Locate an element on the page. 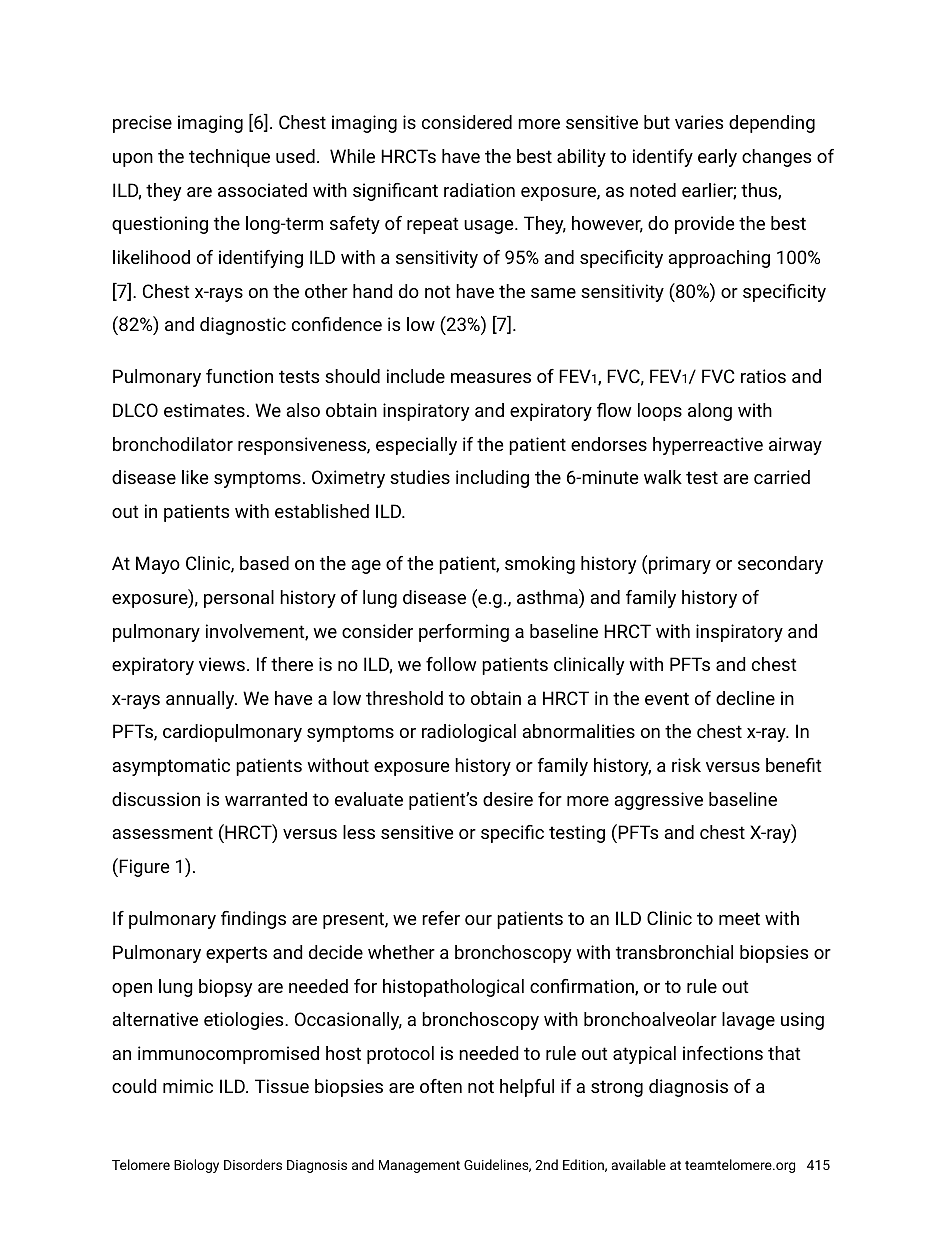  radiation is located at coordinates (479, 190).
